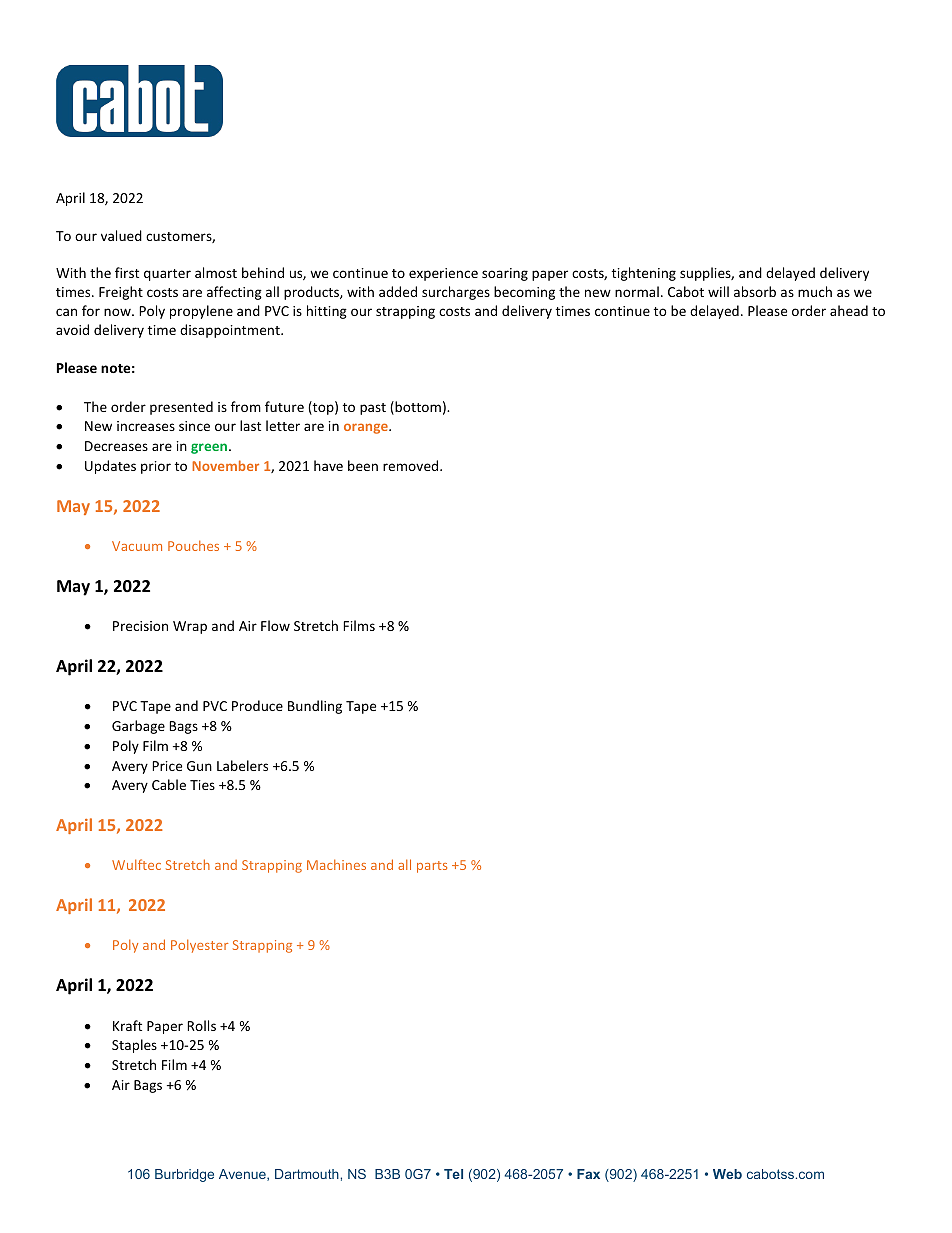 This image has width=952, height=1233. I want to click on removed, so click(412, 465).
